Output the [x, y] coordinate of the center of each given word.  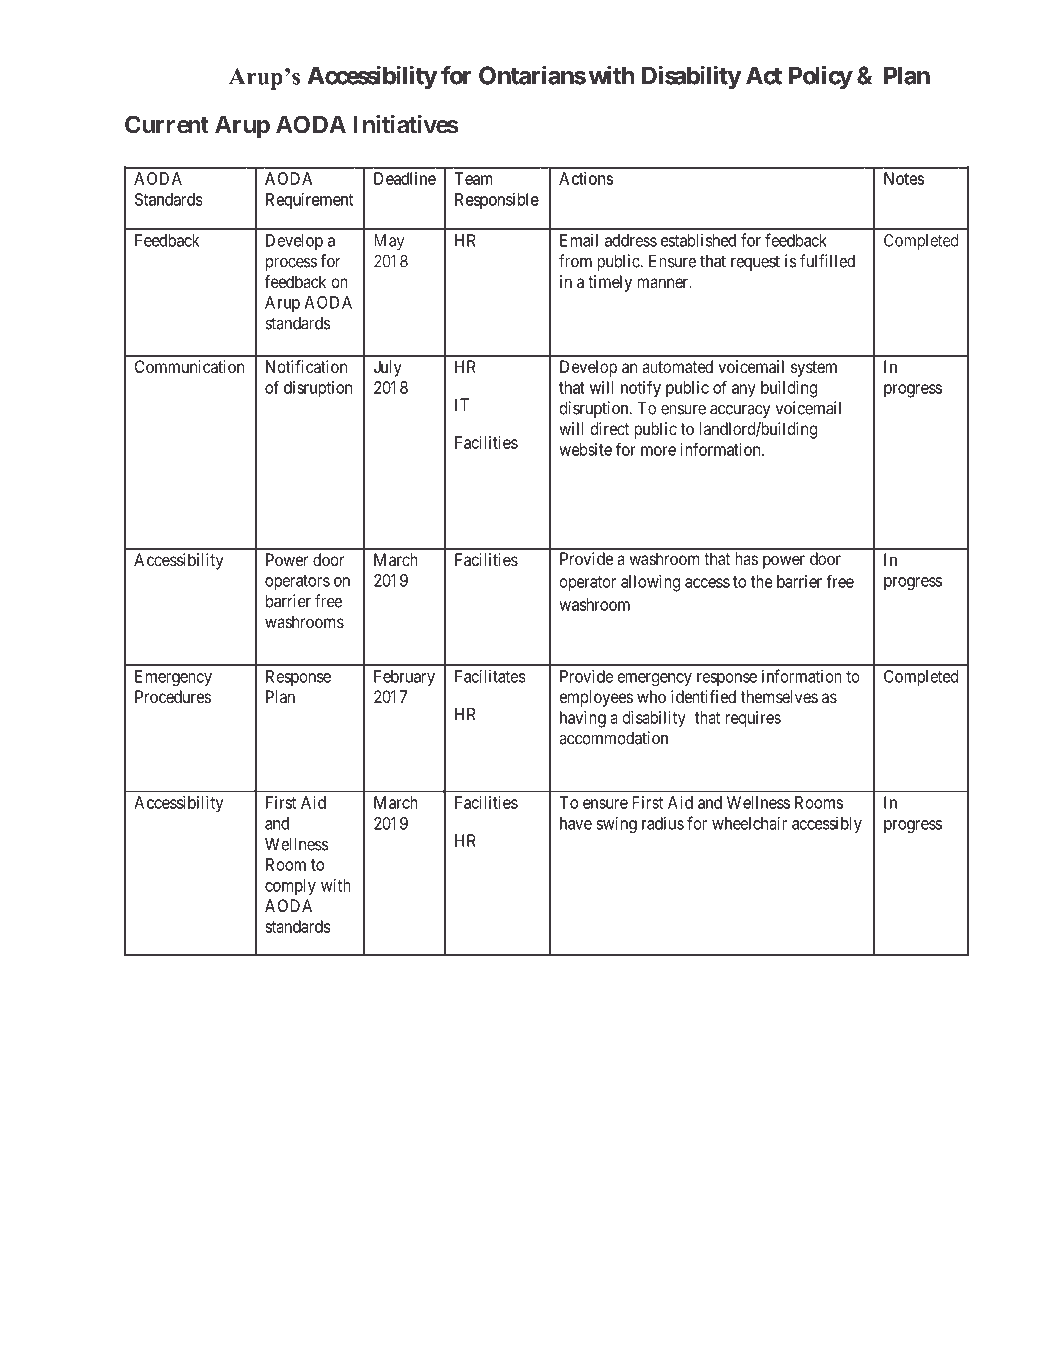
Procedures [173, 696]
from [575, 261]
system [814, 369]
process [291, 264]
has [746, 558]
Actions [586, 178]
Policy [820, 77]
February [404, 678]
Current [167, 124]
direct [609, 428]
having [583, 719]
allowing [650, 583]
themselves [779, 696]
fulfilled [827, 261]
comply [290, 887]
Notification [306, 366]
